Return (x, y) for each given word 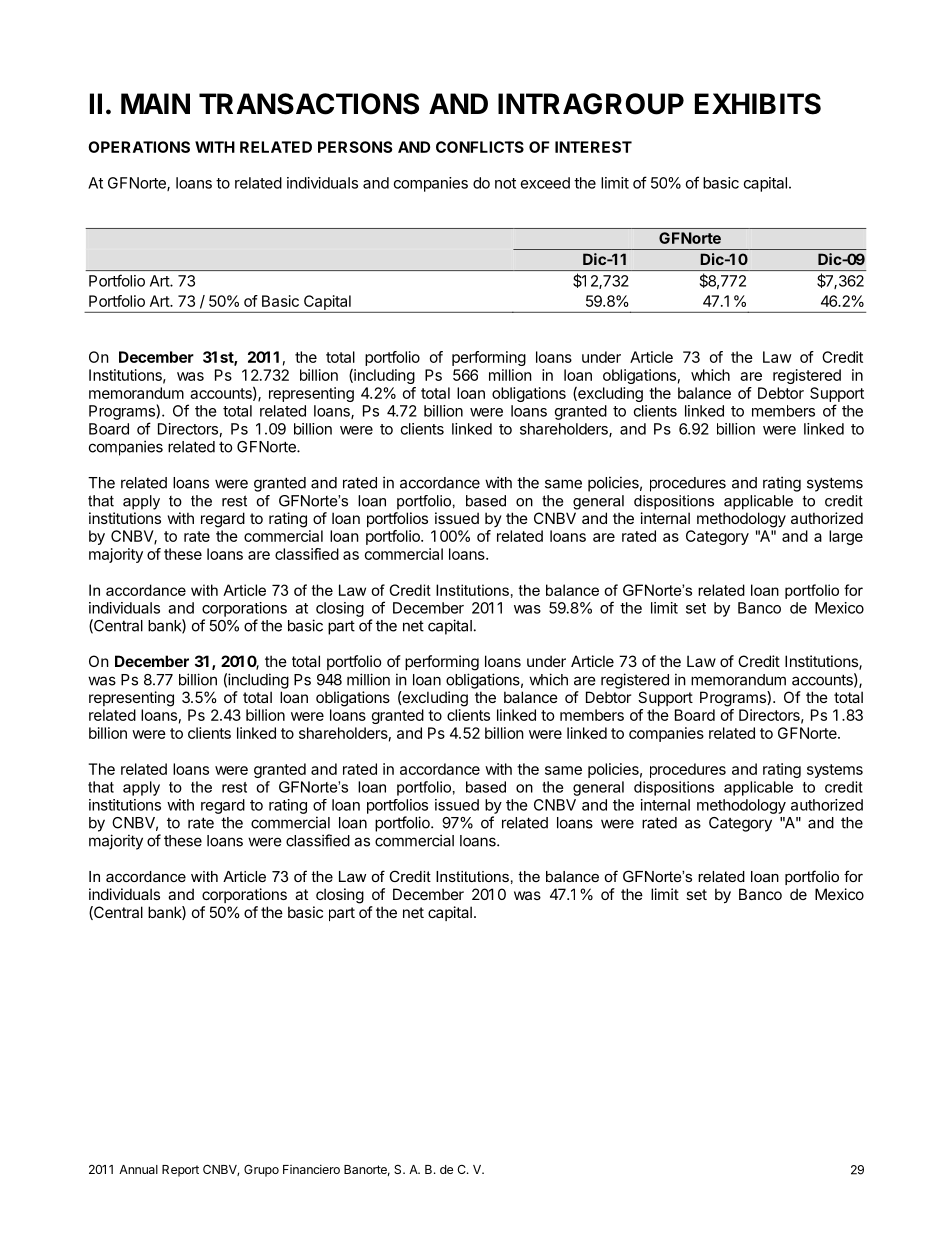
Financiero (311, 1169)
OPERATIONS (139, 147)
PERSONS (355, 147)
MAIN (155, 103)
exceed (545, 183)
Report (180, 1171)
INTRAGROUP (591, 104)
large (846, 537)
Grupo (261, 1171)
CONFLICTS (480, 147)
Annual (138, 1169)
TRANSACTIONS (309, 104)
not (505, 183)
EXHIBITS (758, 104)
